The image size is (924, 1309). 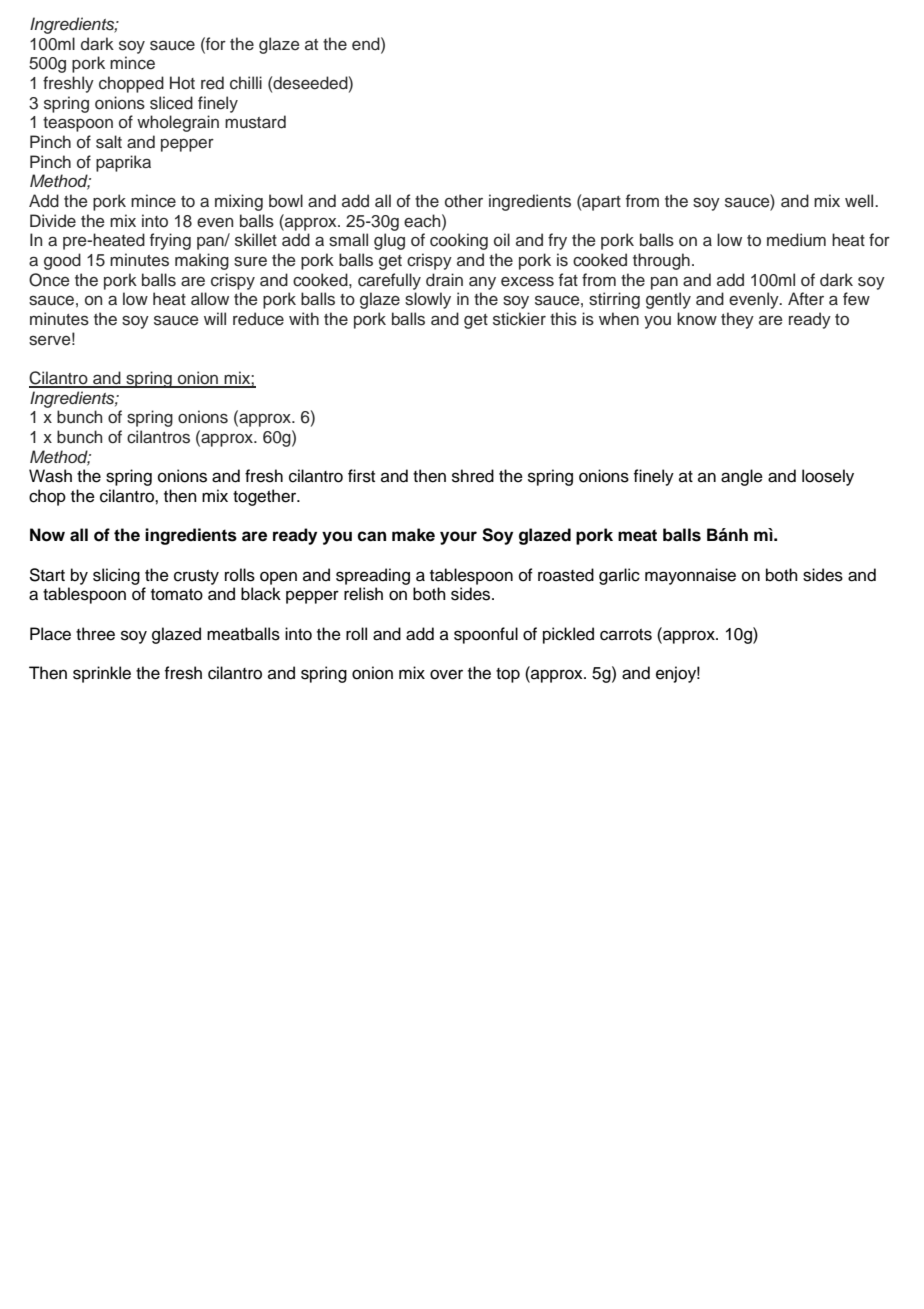 What do you see at coordinates (742, 477) in the screenshot?
I see `angle` at bounding box center [742, 477].
